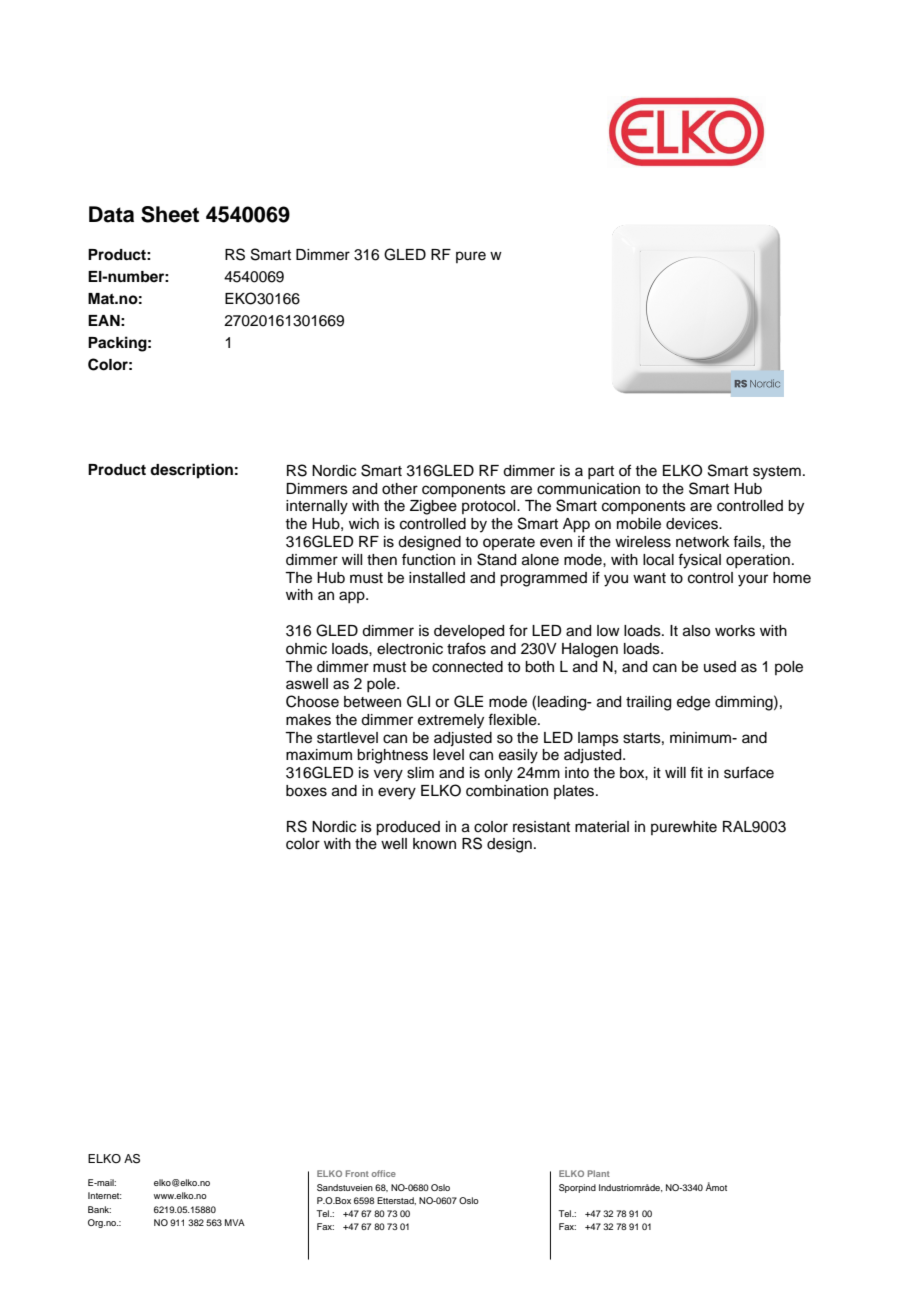  Describe the element at coordinates (111, 214) in the image. I see `Data` at that location.
